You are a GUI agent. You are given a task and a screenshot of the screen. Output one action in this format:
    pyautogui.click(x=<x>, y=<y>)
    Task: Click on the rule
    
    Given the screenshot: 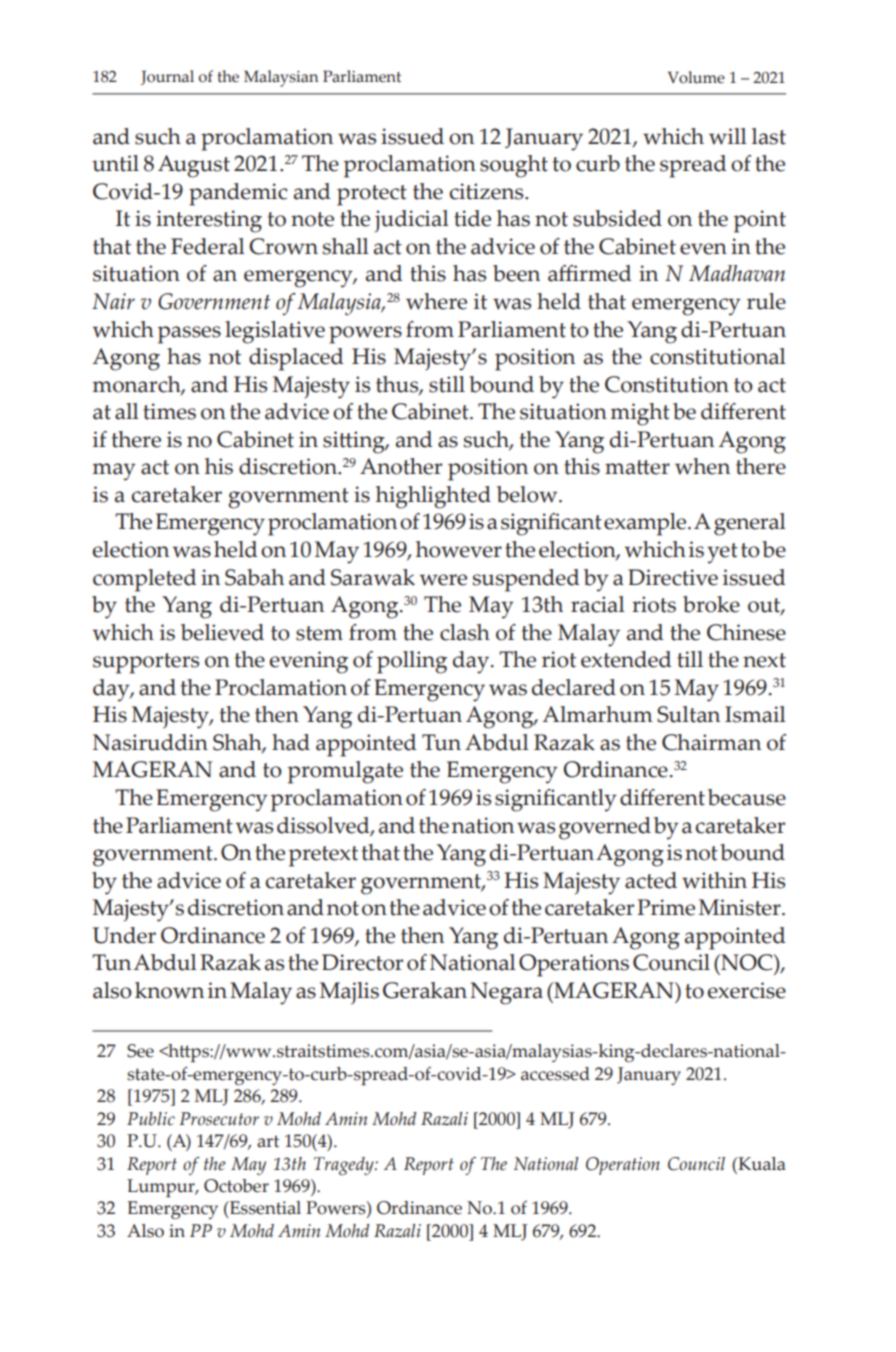 What is the action you would take?
    pyautogui.click(x=766, y=301)
